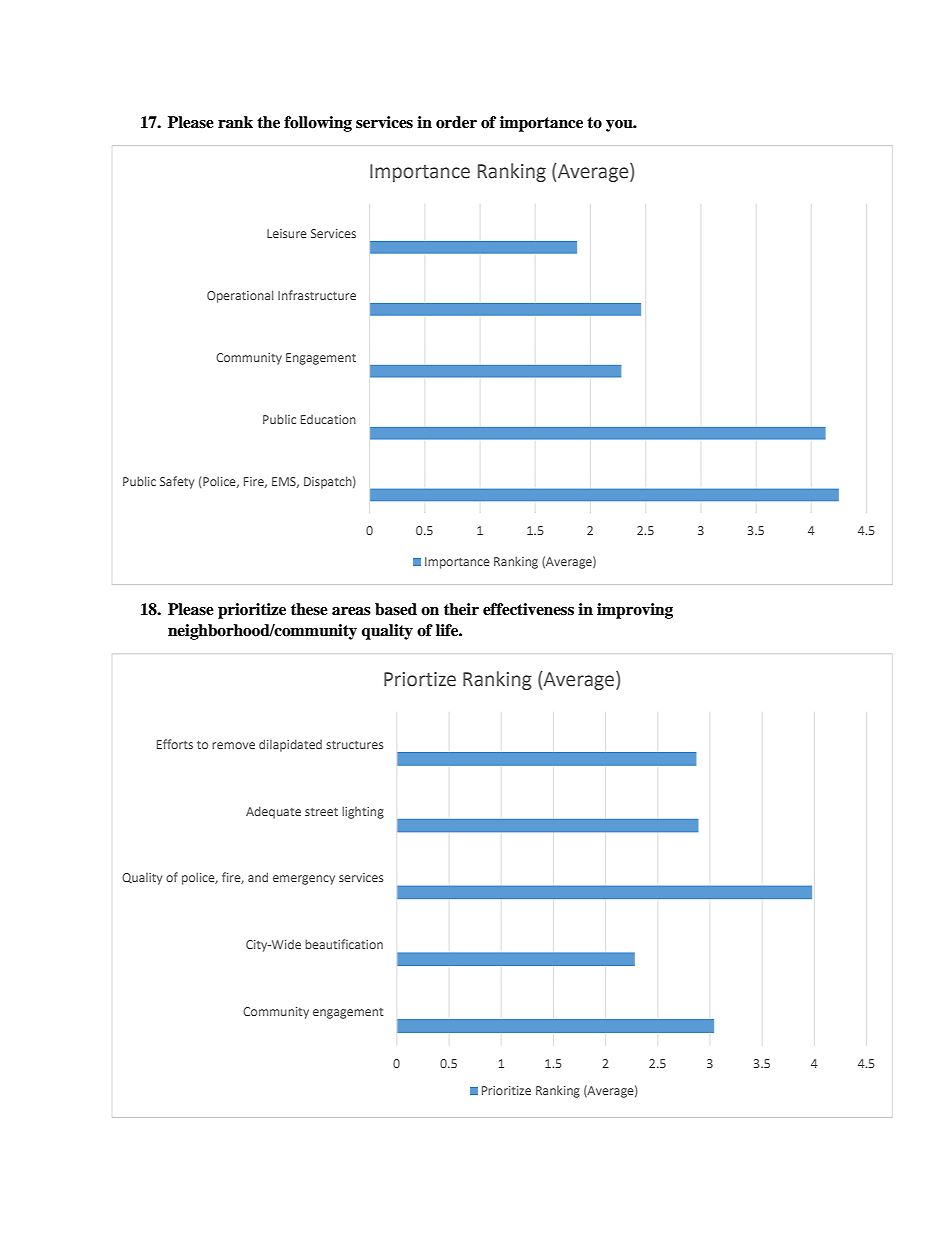 The image size is (952, 1233). Describe the element at coordinates (635, 611) in the page. I see `improving` at that location.
